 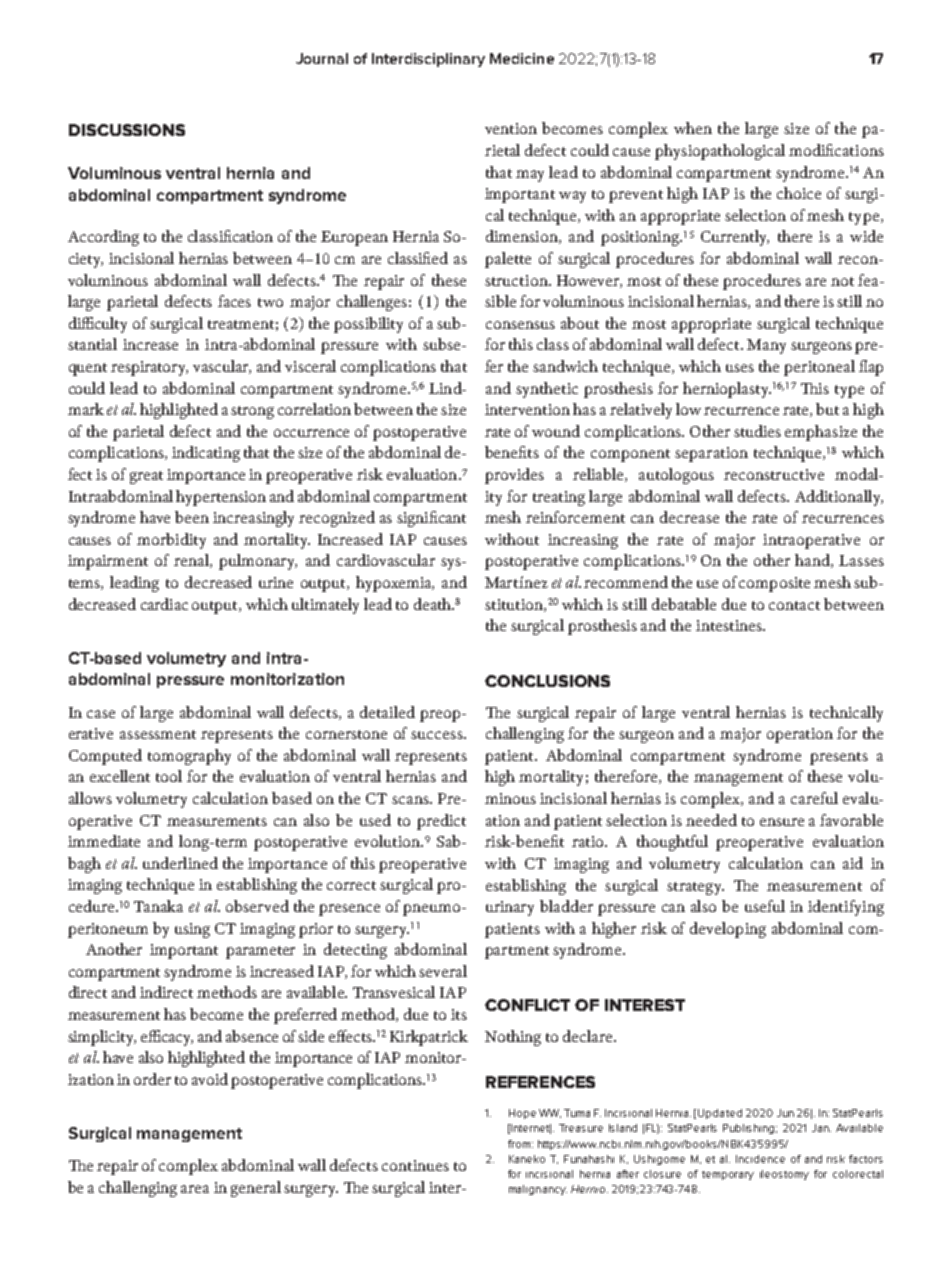 What do you see at coordinates (520, 325) in the page?
I see `consensus` at bounding box center [520, 325].
